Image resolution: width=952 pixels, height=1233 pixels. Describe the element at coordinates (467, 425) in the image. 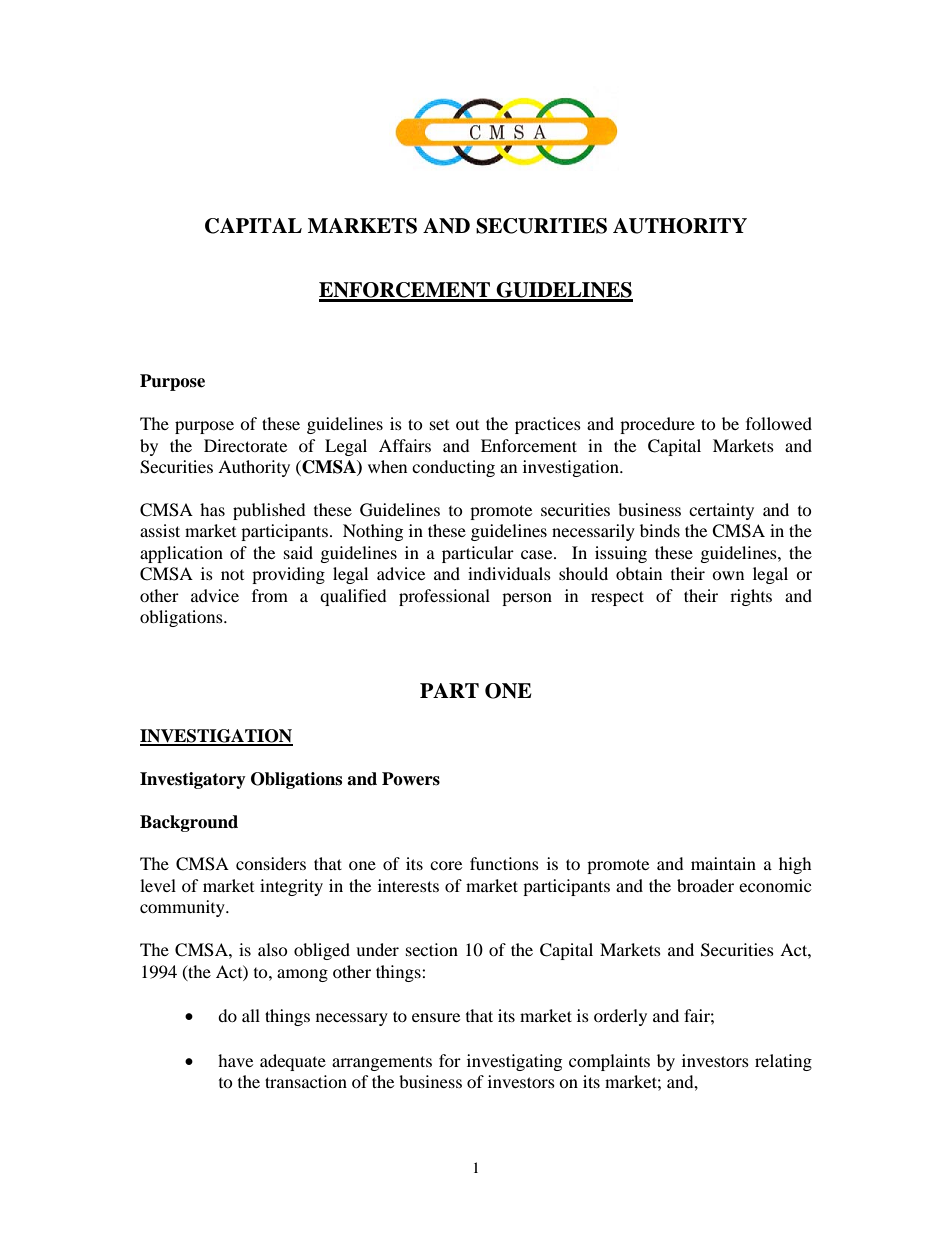

I see `out` at that location.
